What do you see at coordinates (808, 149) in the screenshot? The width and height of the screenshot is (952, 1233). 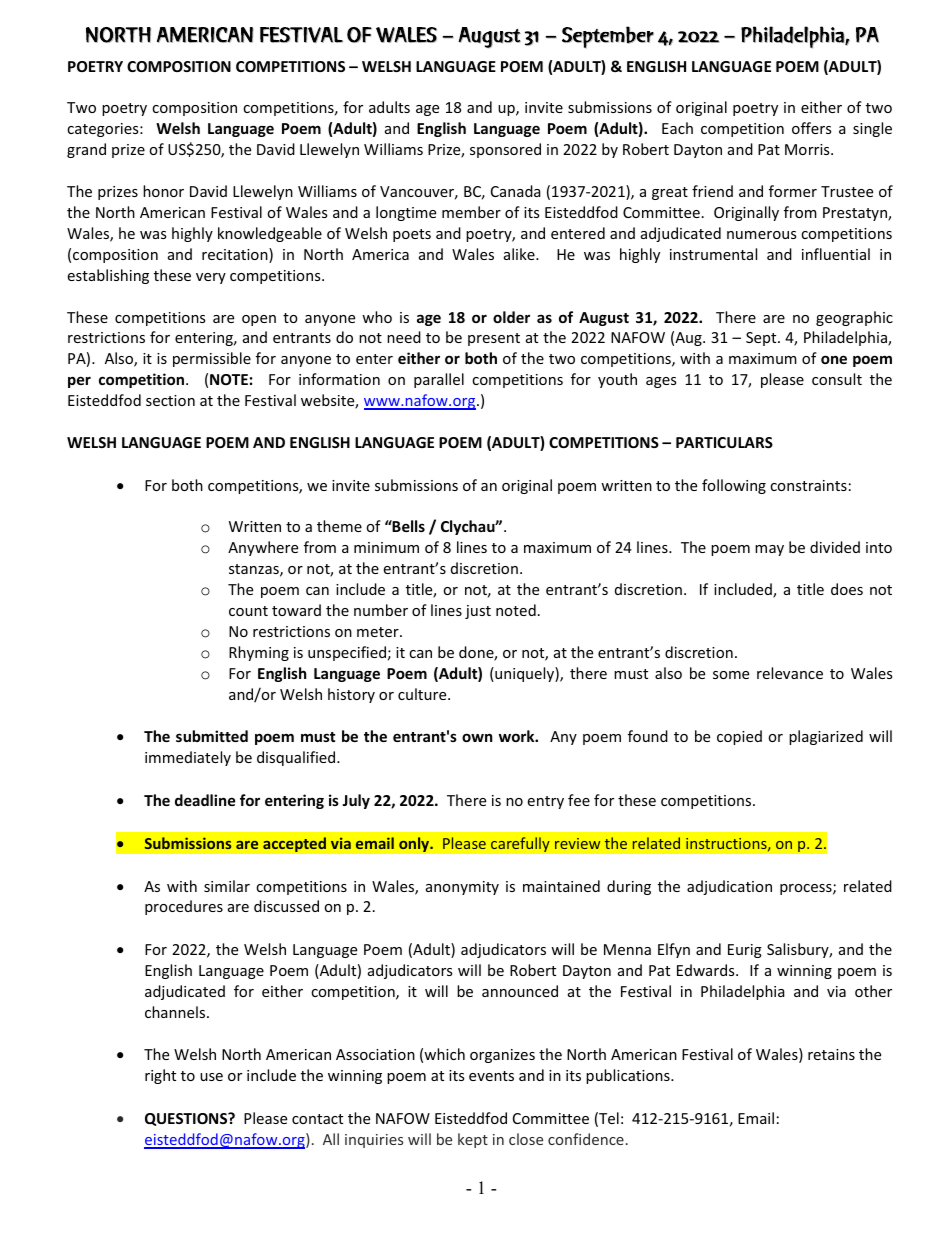 I see `Morris` at bounding box center [808, 149].
